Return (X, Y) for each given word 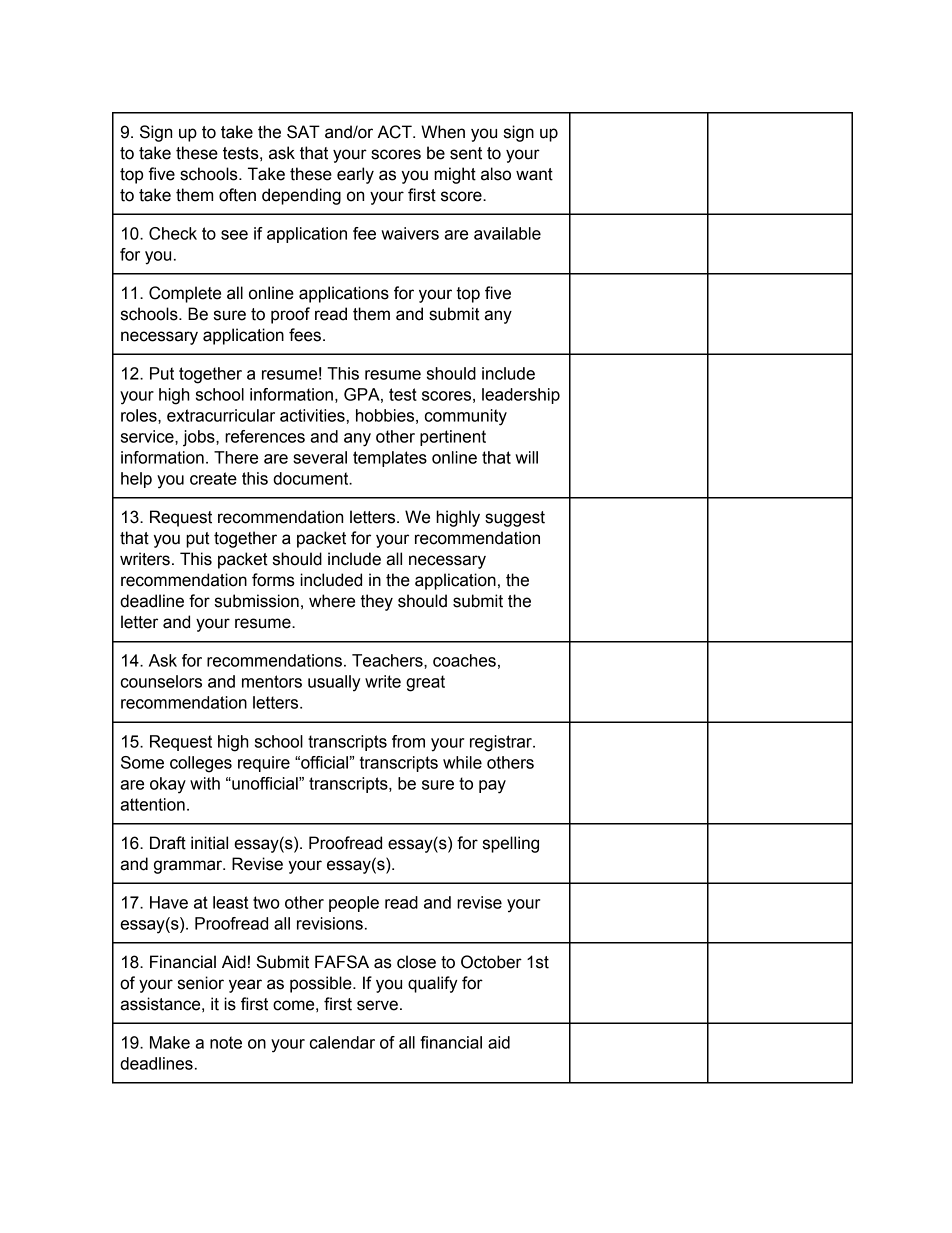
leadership (521, 396)
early (355, 175)
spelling (511, 844)
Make (170, 1042)
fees (305, 335)
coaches (464, 660)
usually (334, 683)
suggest (515, 519)
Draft (168, 843)
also (496, 174)
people (354, 904)
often (237, 195)
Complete (185, 294)
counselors (161, 681)
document (312, 478)
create (213, 478)
